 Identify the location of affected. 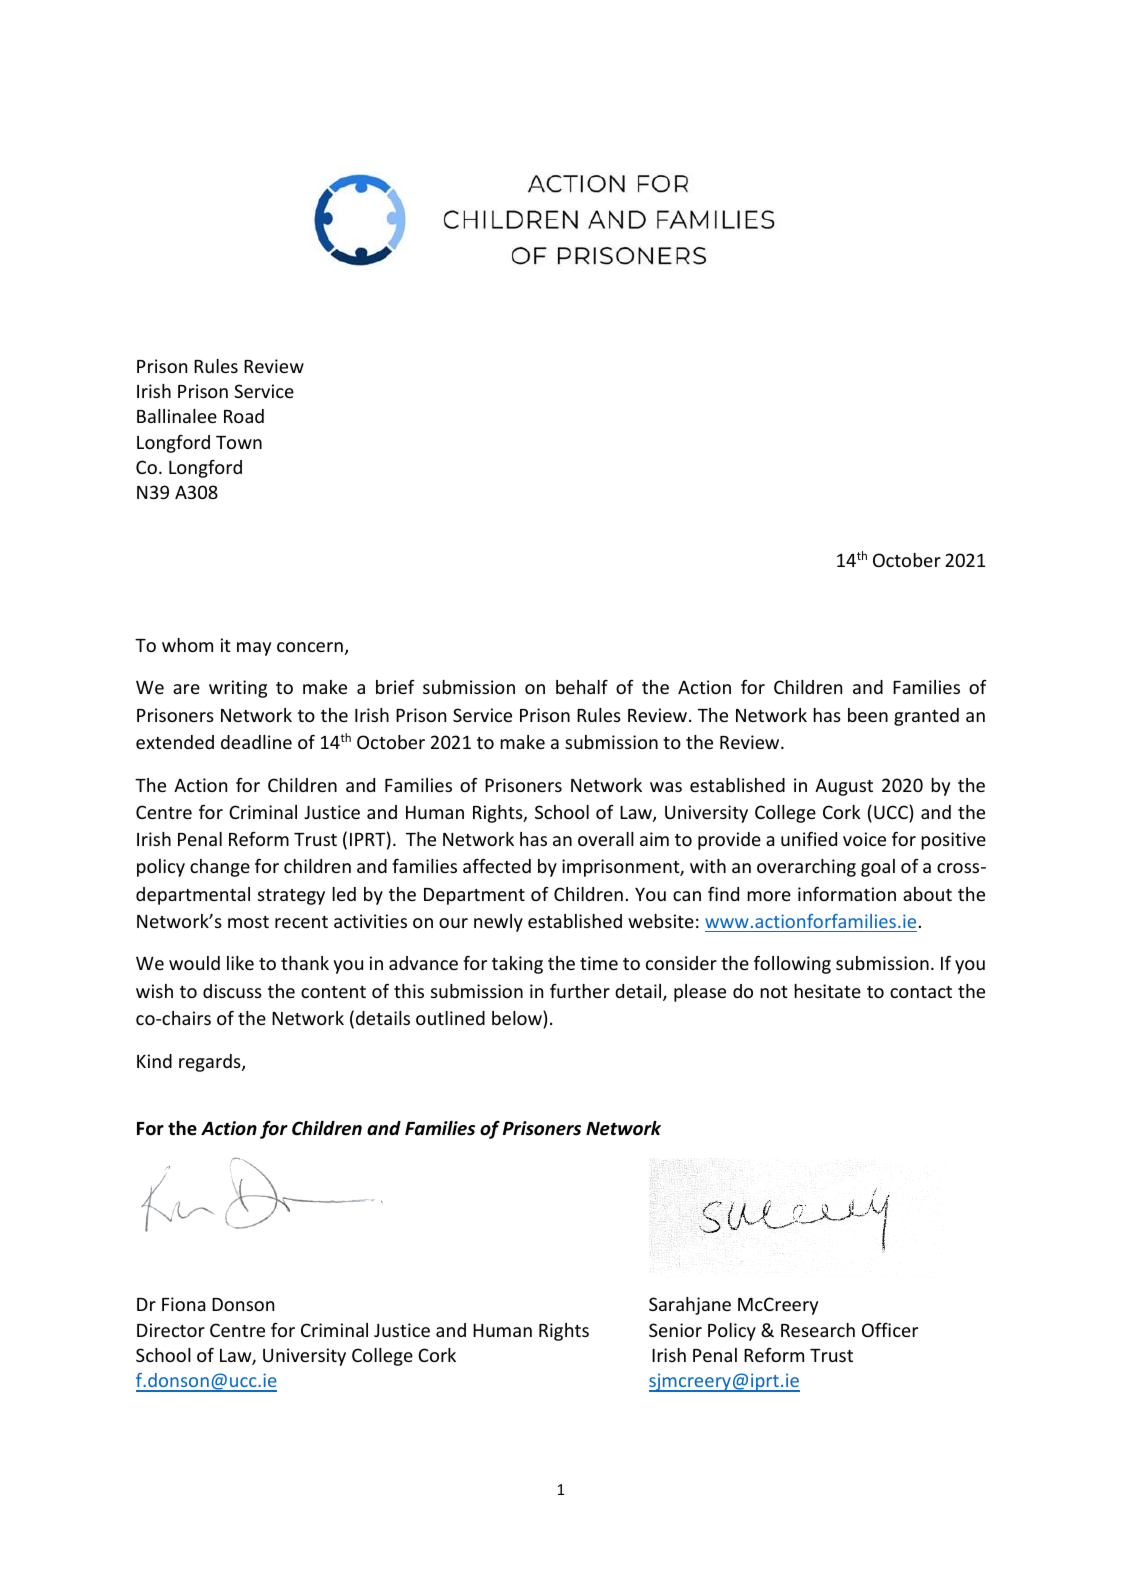
(497, 865).
